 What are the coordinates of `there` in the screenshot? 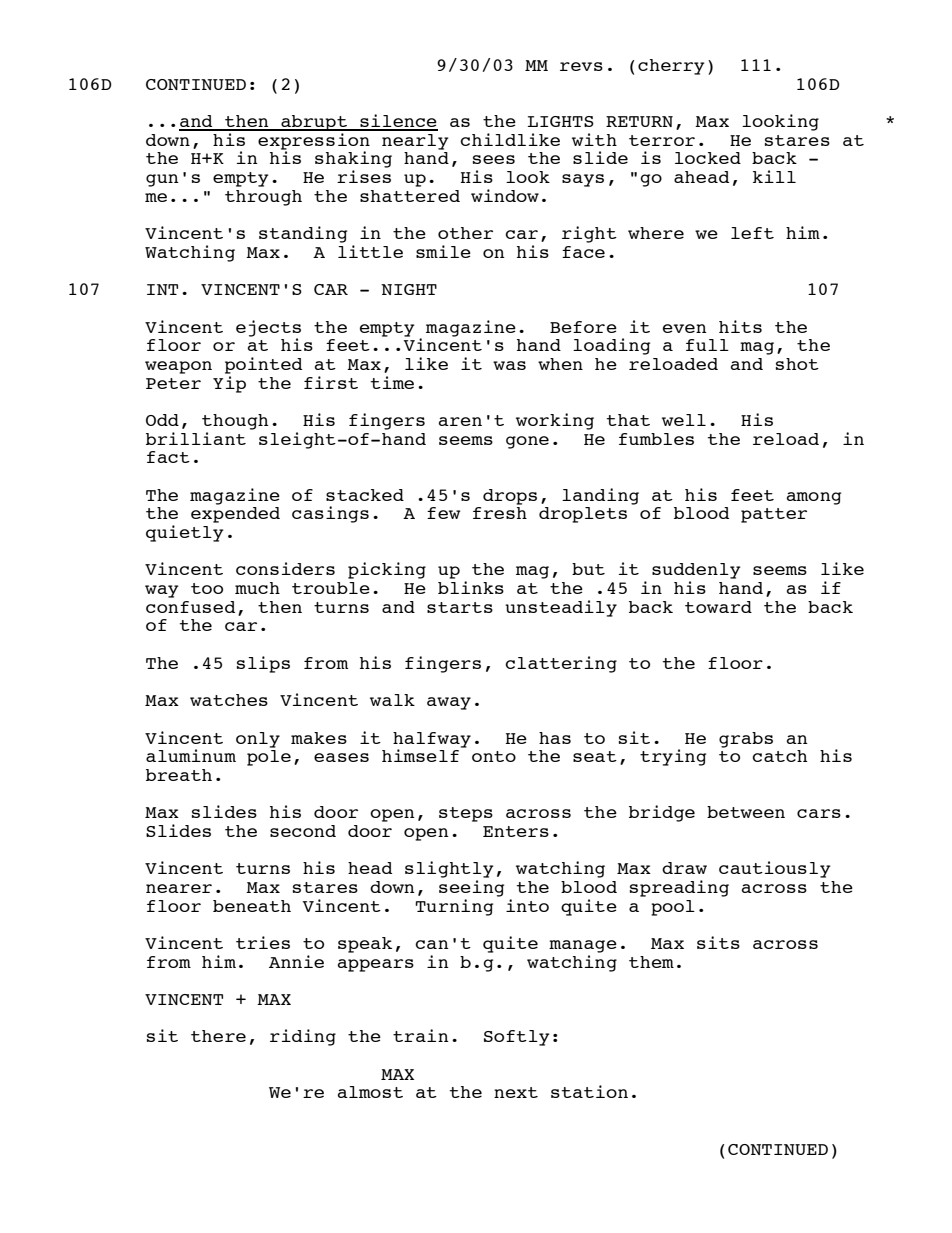 It's located at (218, 1036).
